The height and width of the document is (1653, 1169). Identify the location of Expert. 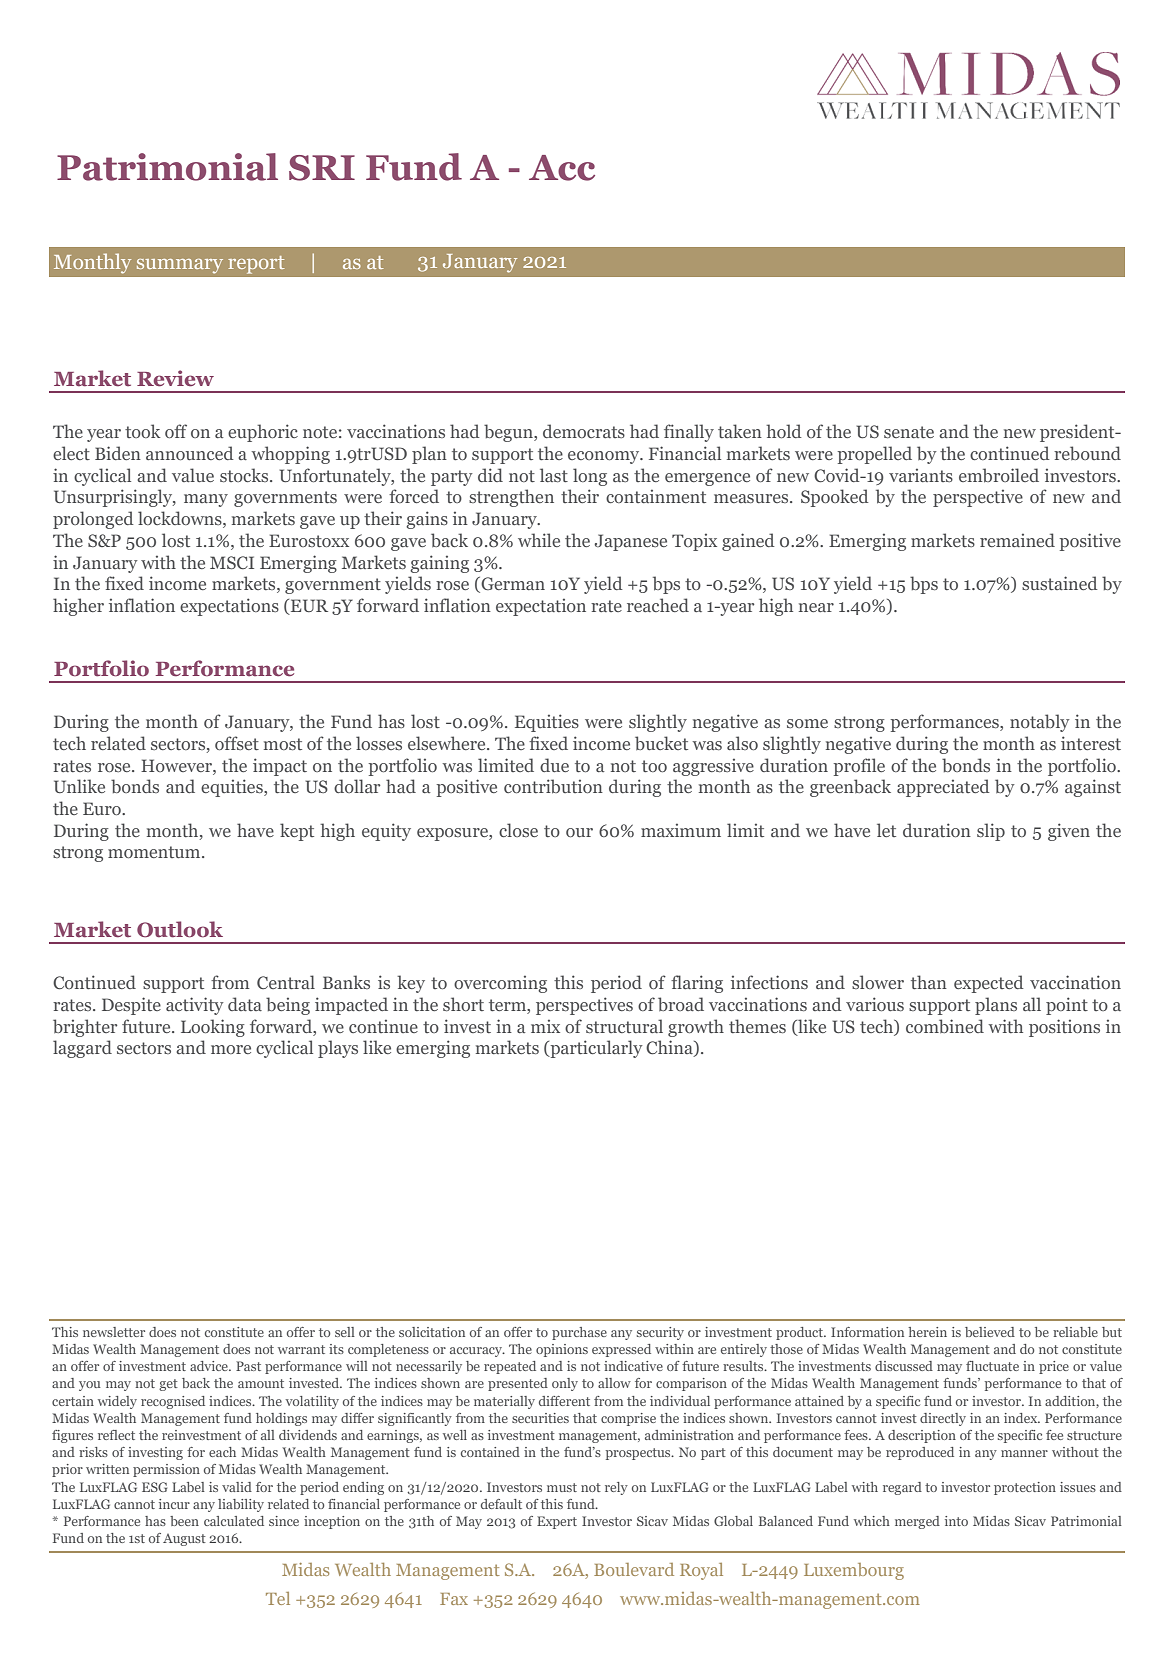
(557, 1522).
